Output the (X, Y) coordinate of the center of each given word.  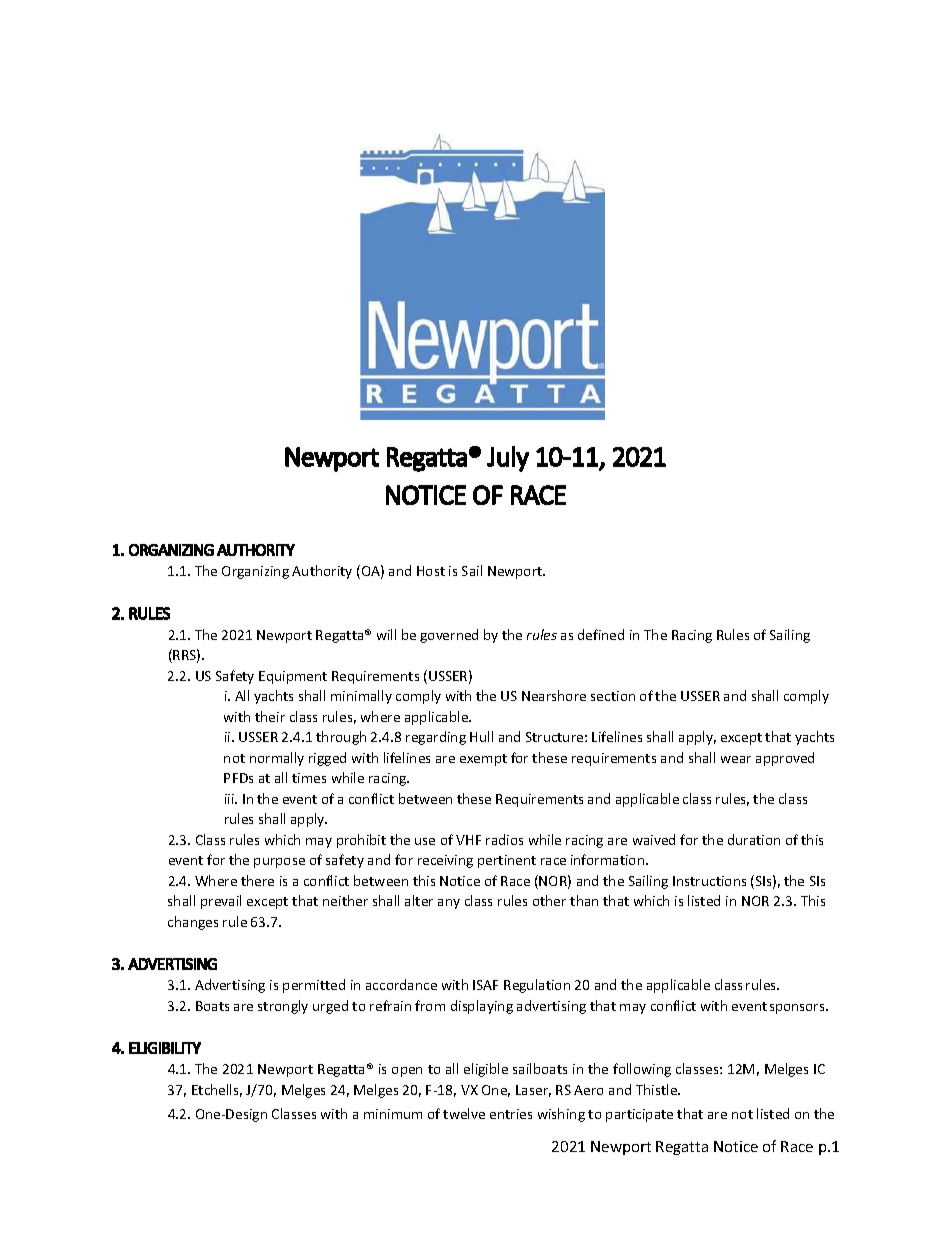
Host (431, 571)
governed (449, 636)
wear (736, 759)
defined (601, 634)
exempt (483, 760)
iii (230, 799)
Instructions (709, 881)
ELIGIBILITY (165, 1048)
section (613, 696)
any (449, 904)
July (508, 459)
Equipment (293, 677)
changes (193, 923)
